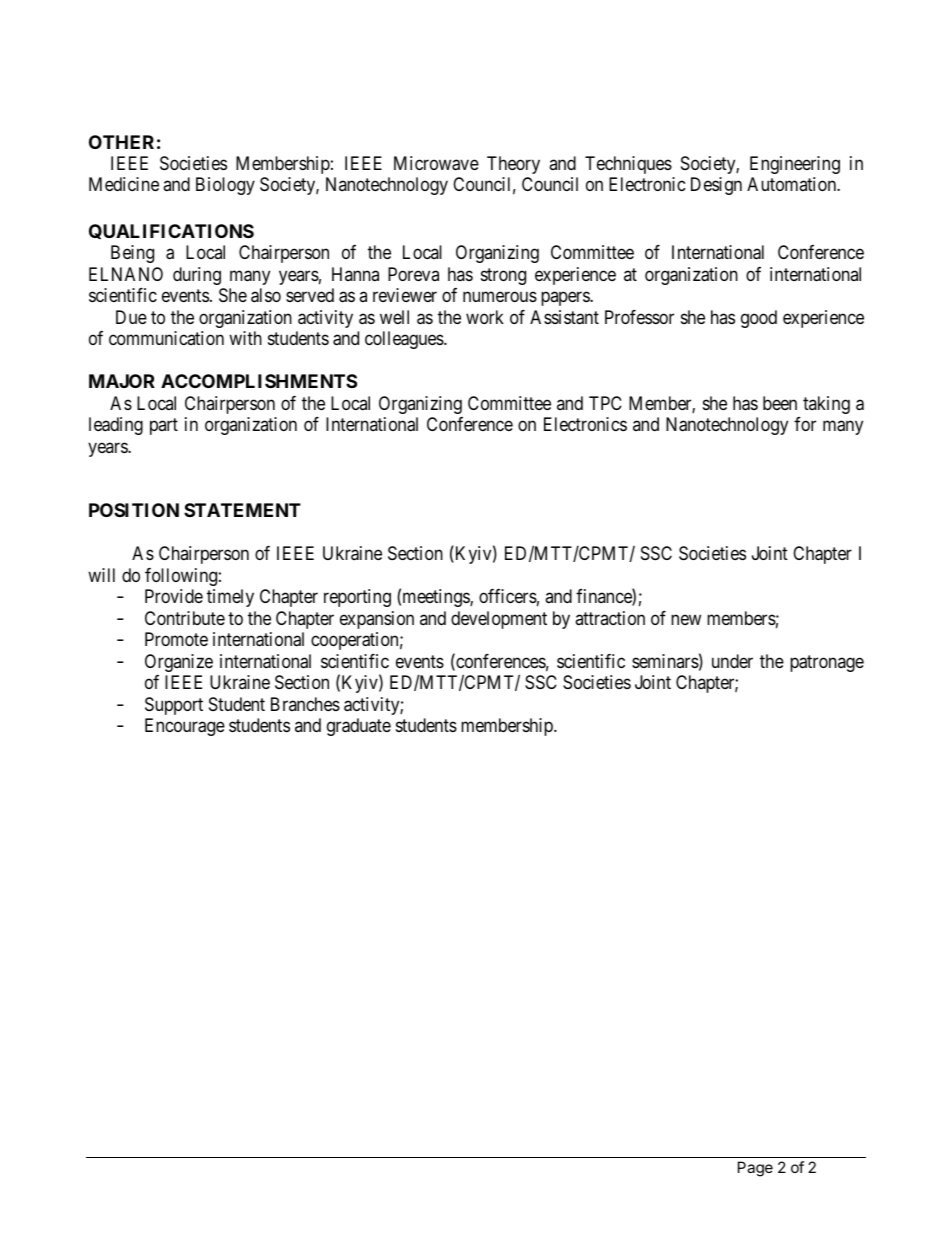 The image size is (952, 1233). Describe the element at coordinates (716, 186) in the screenshot. I see `Design` at that location.
